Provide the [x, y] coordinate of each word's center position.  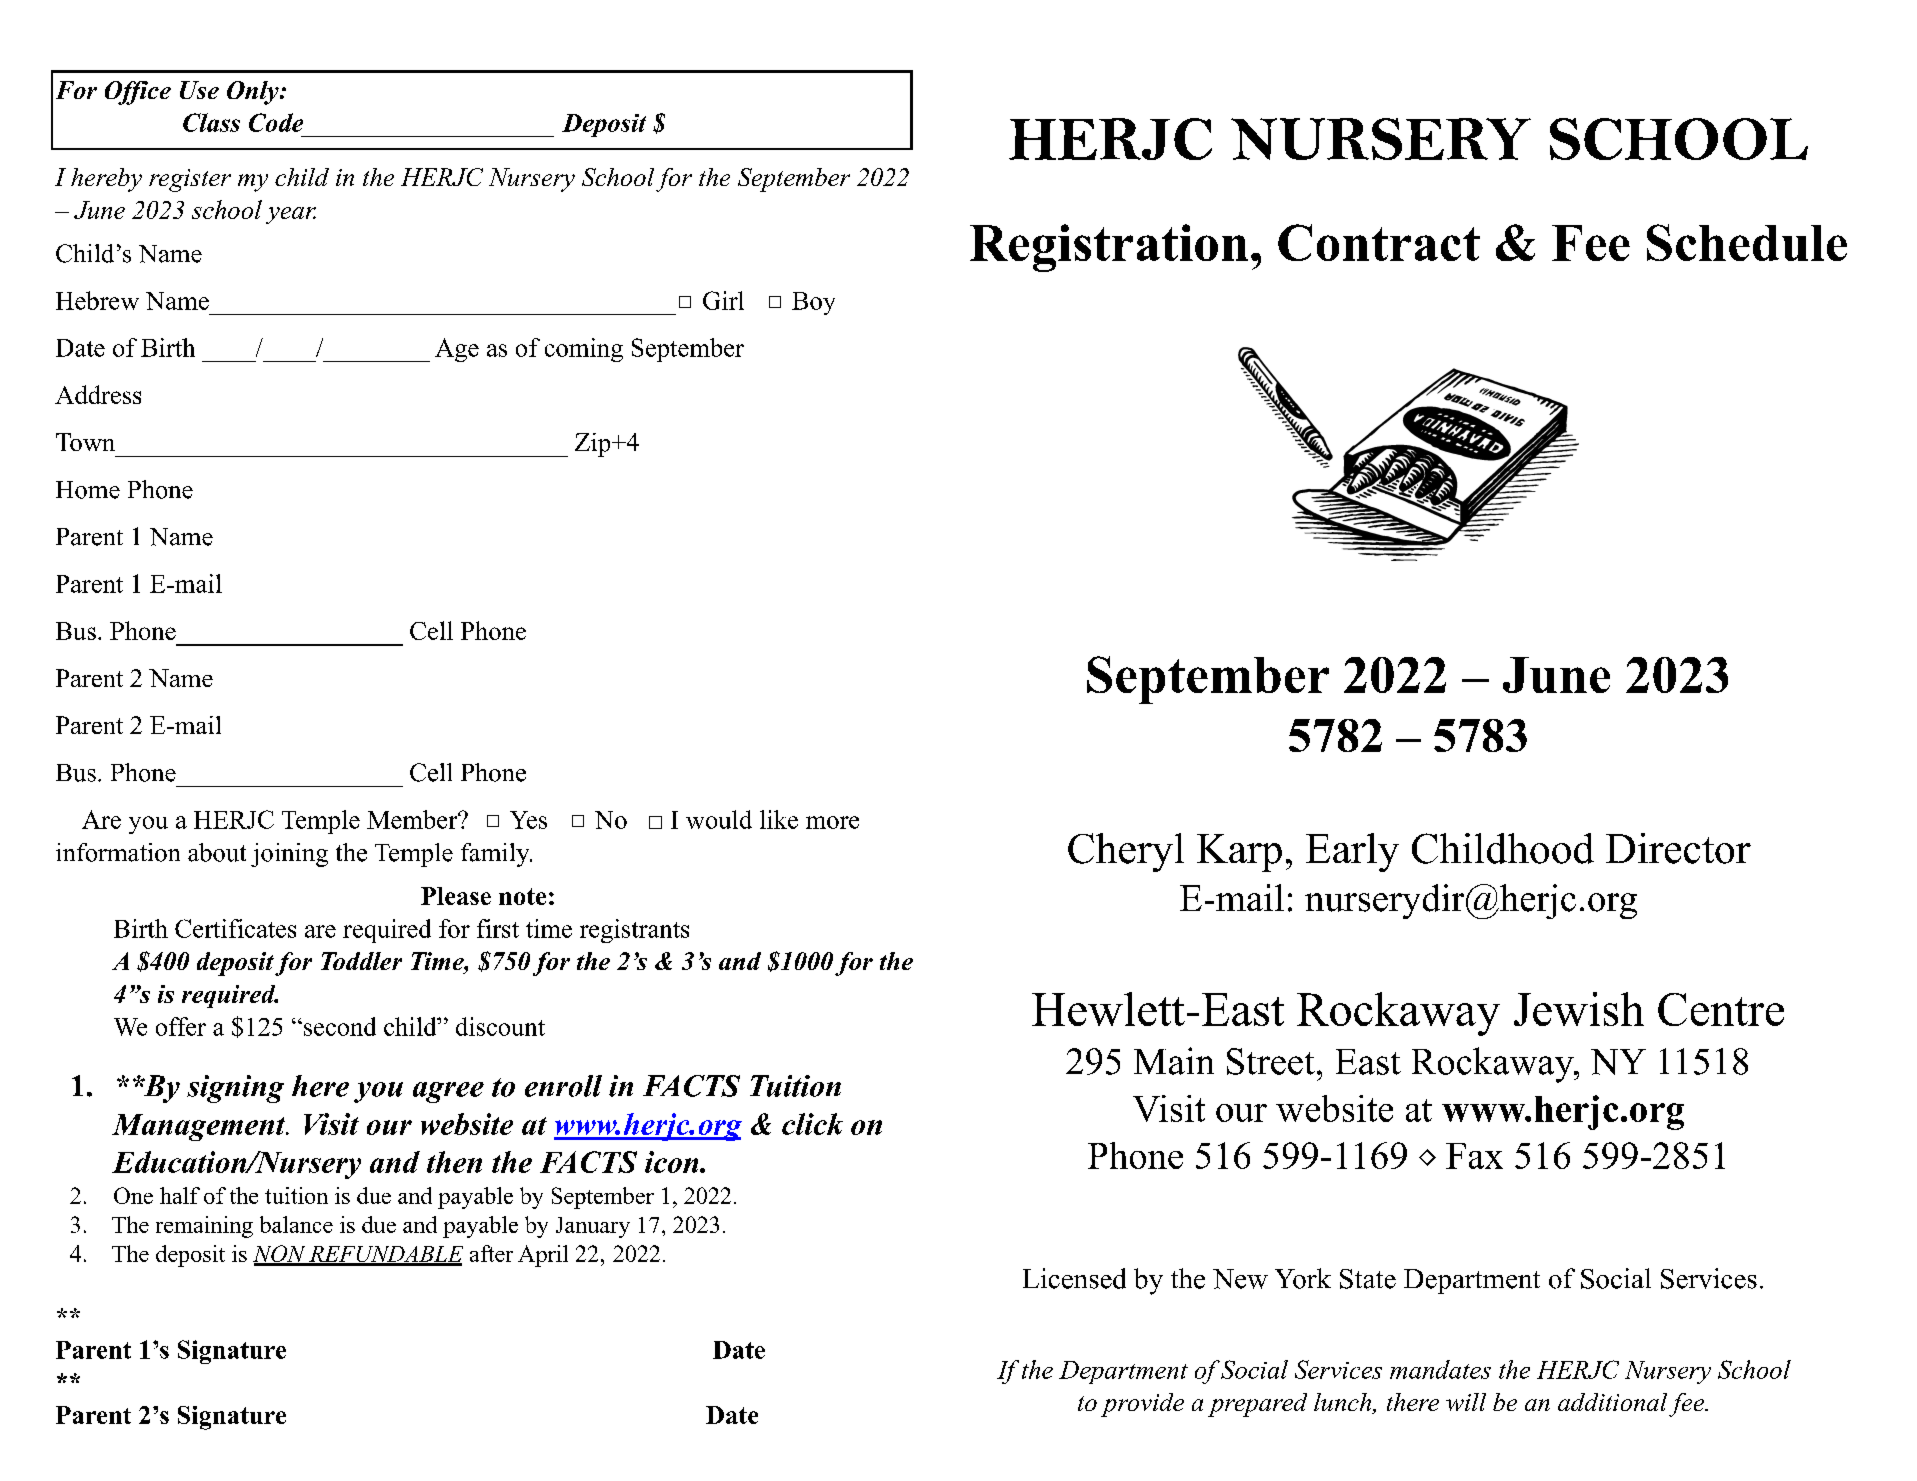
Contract [1379, 242]
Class [211, 122]
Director [1678, 848]
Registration [1109, 248]
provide [1142, 1405]
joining [289, 855]
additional [1612, 1402]
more [832, 822]
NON [280, 1255]
